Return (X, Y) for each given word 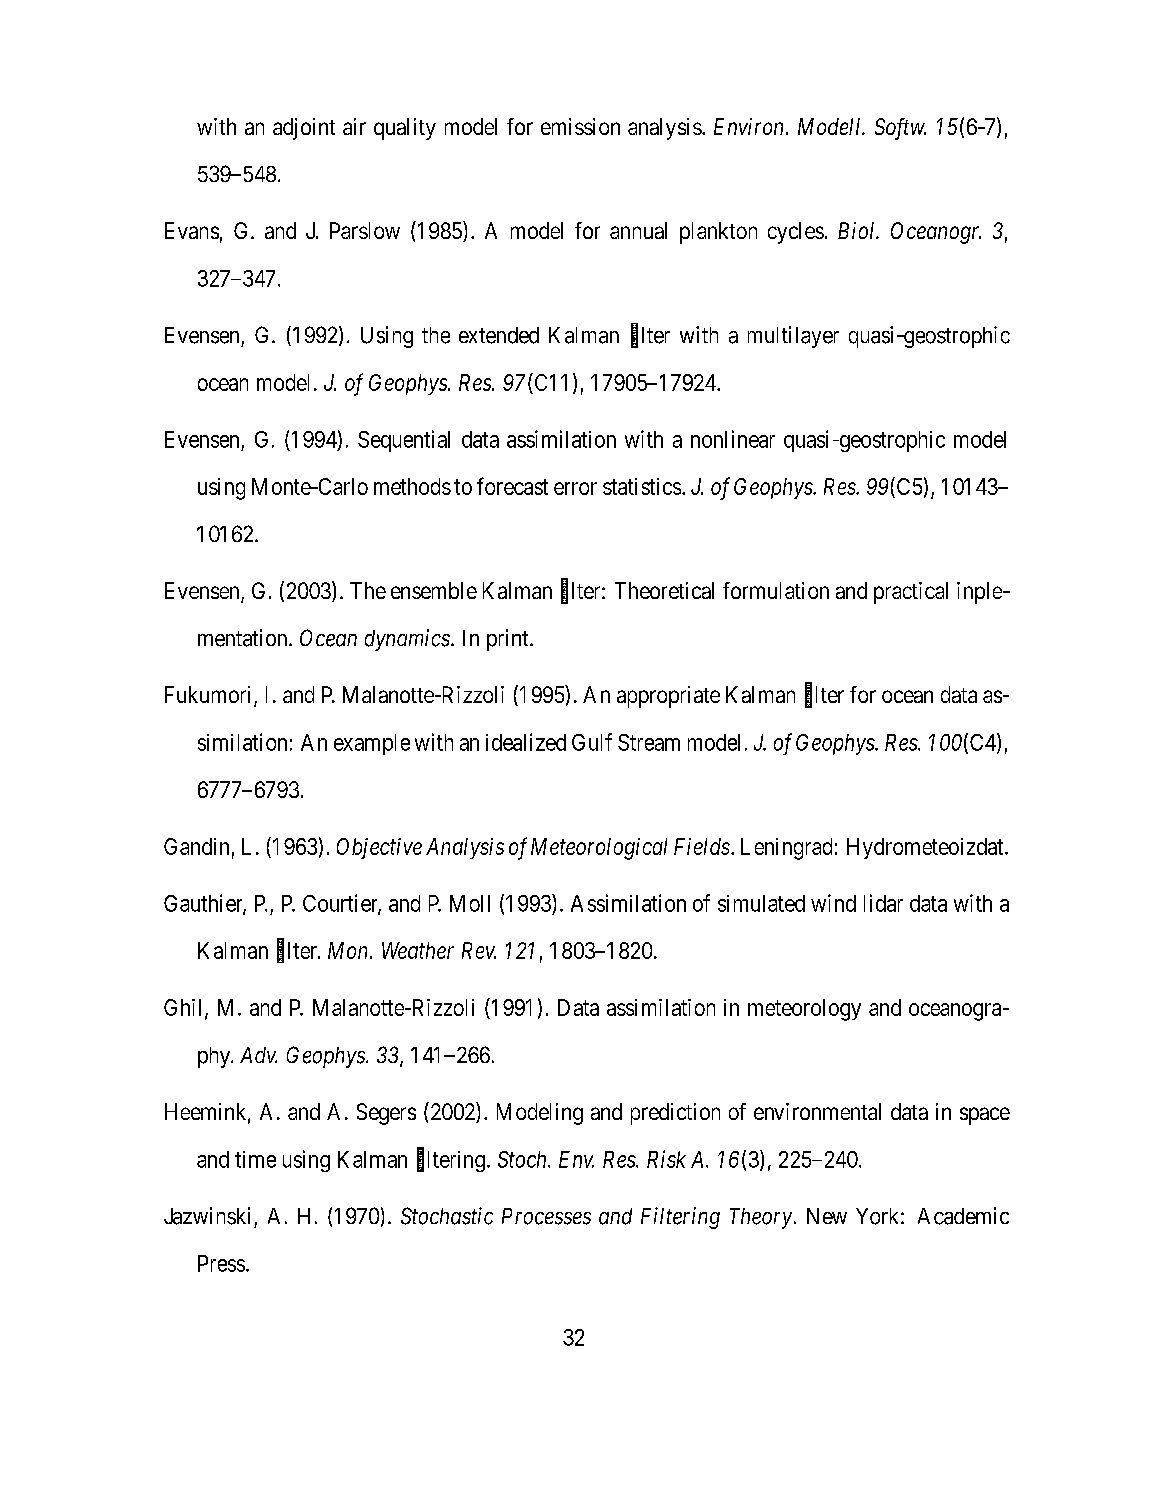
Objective (379, 848)
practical (911, 593)
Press (221, 1263)
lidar (883, 903)
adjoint (304, 129)
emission (580, 126)
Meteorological (599, 849)
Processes (546, 1216)
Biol (858, 230)
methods (412, 486)
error (575, 488)
